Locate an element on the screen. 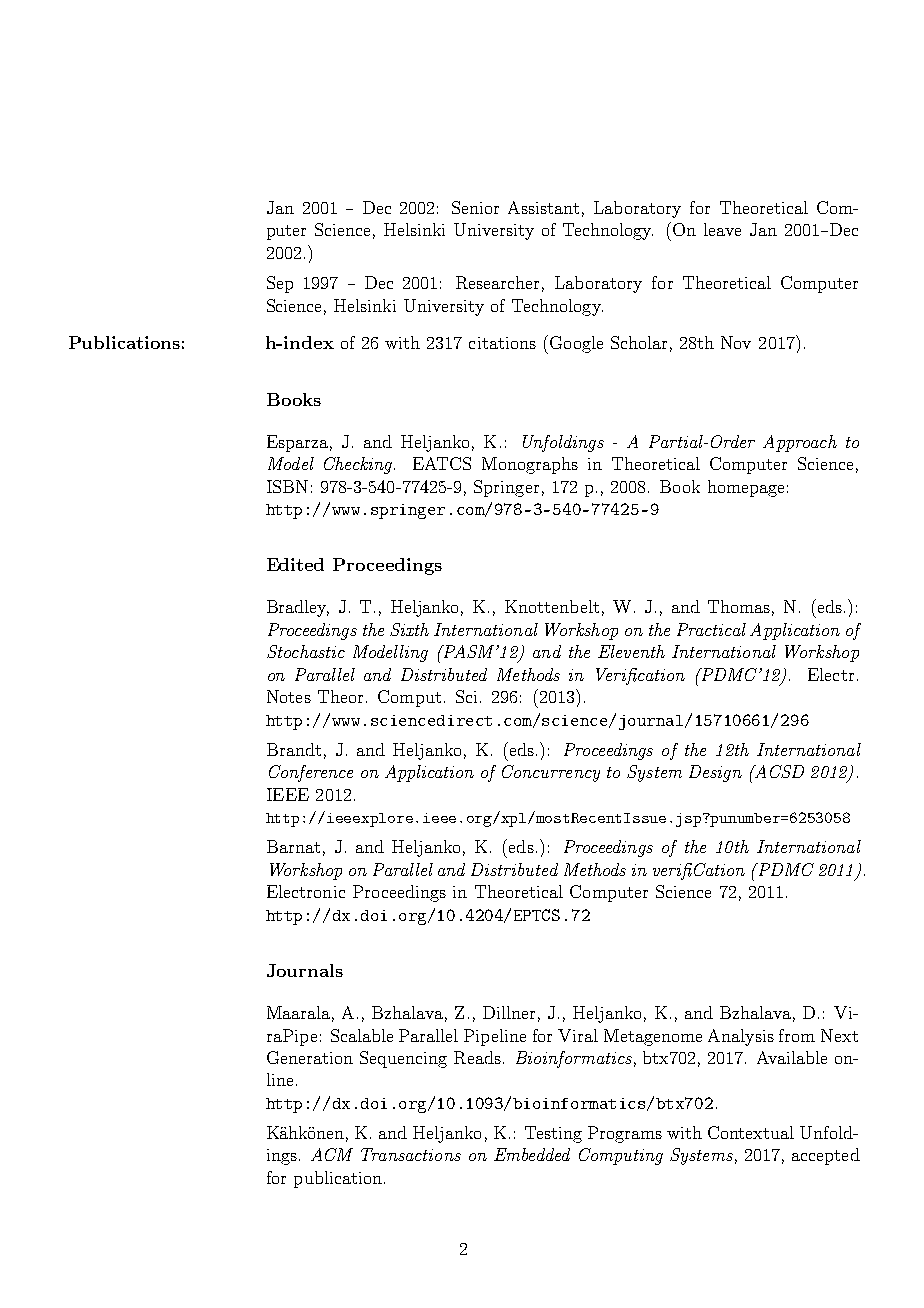 This screenshot has width=924, height=1308. Practical is located at coordinates (711, 629).
